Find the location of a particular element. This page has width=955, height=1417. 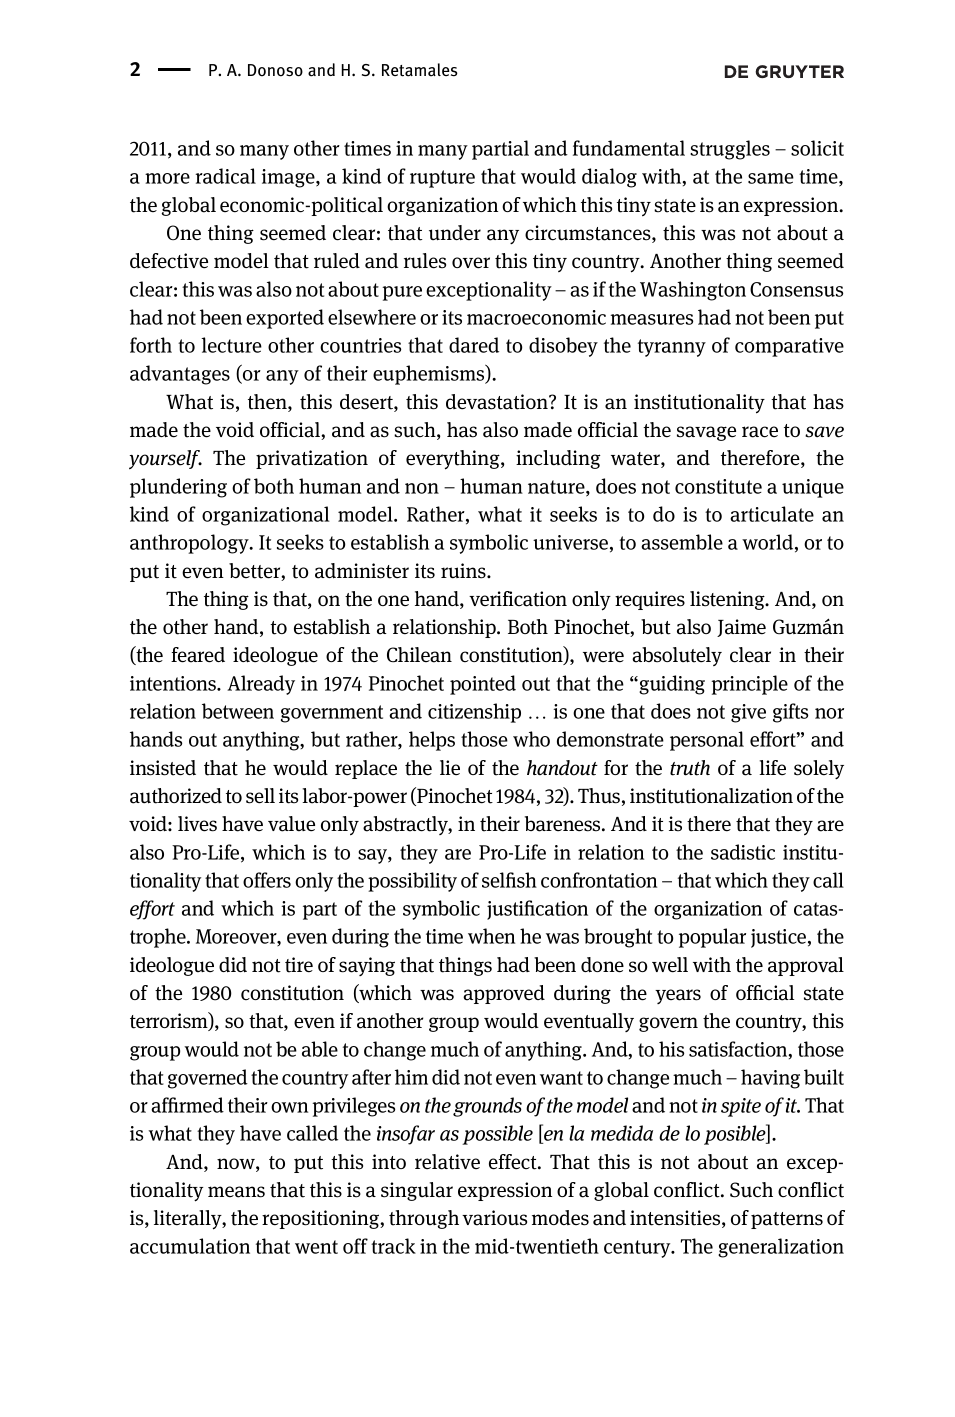

justice is located at coordinates (778, 938).
